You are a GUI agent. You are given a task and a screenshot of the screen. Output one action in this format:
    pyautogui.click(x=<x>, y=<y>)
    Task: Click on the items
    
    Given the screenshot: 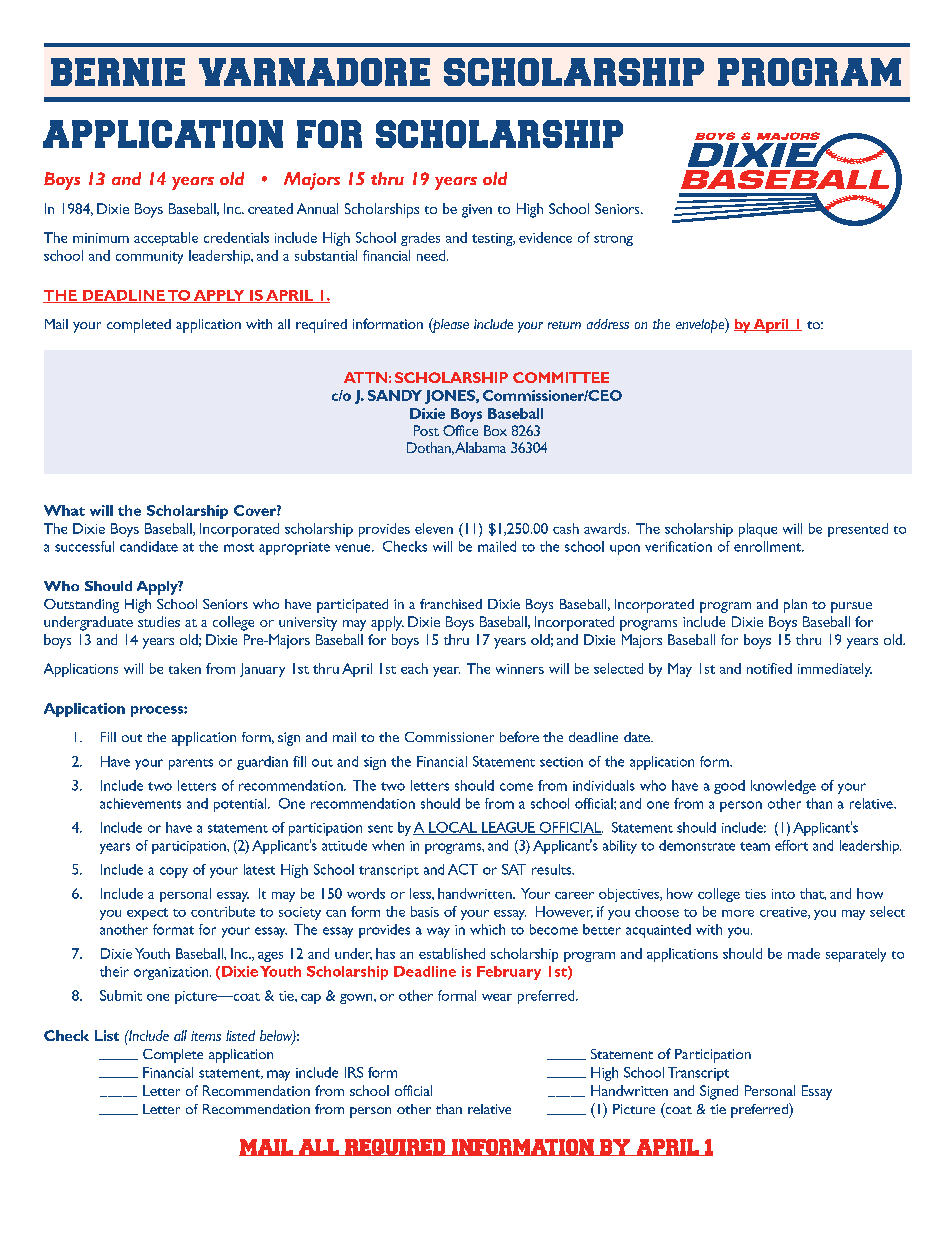 What is the action you would take?
    pyautogui.click(x=206, y=1036)
